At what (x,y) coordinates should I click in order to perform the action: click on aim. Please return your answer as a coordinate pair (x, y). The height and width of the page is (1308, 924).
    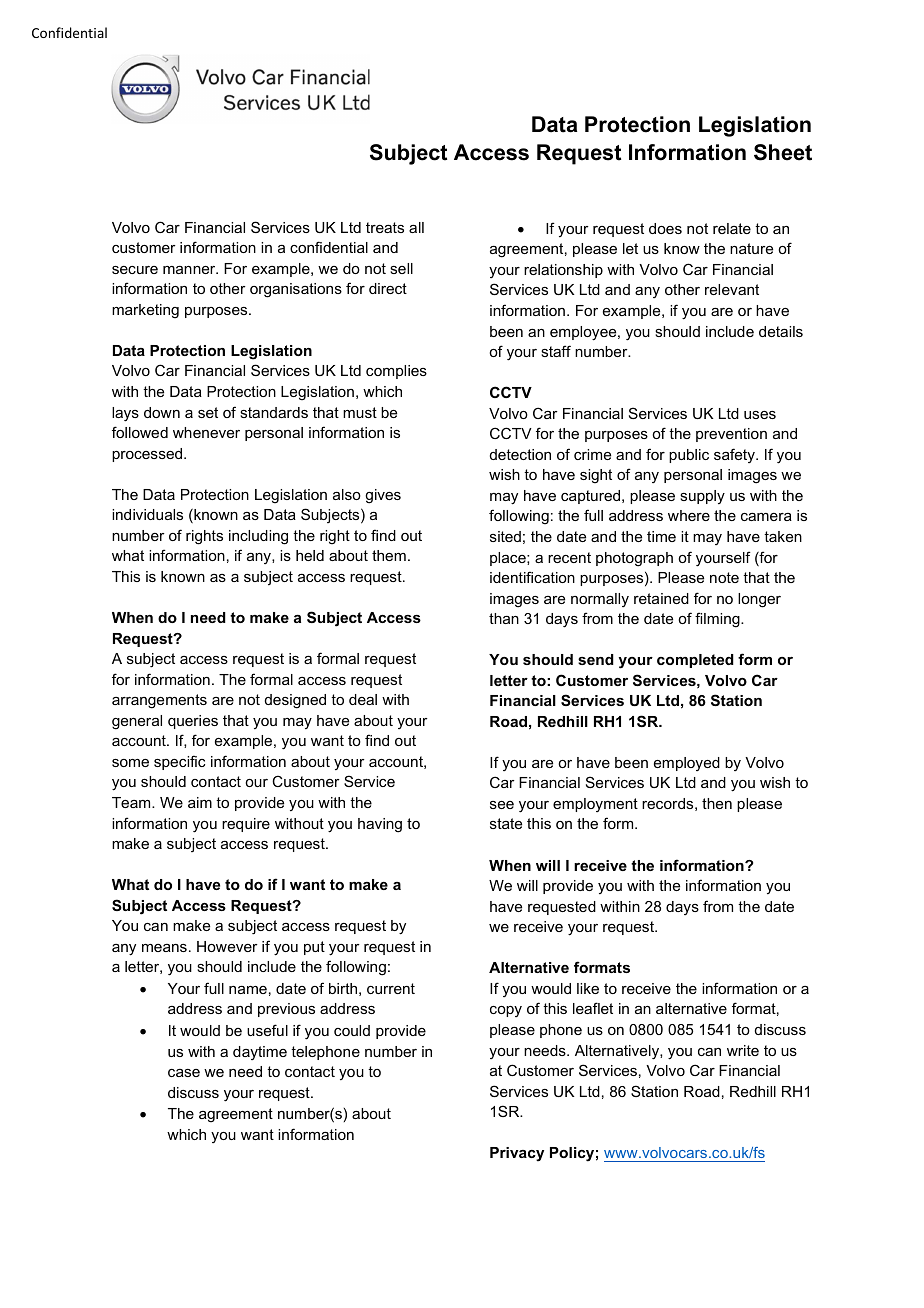
    Looking at the image, I should click on (200, 802).
